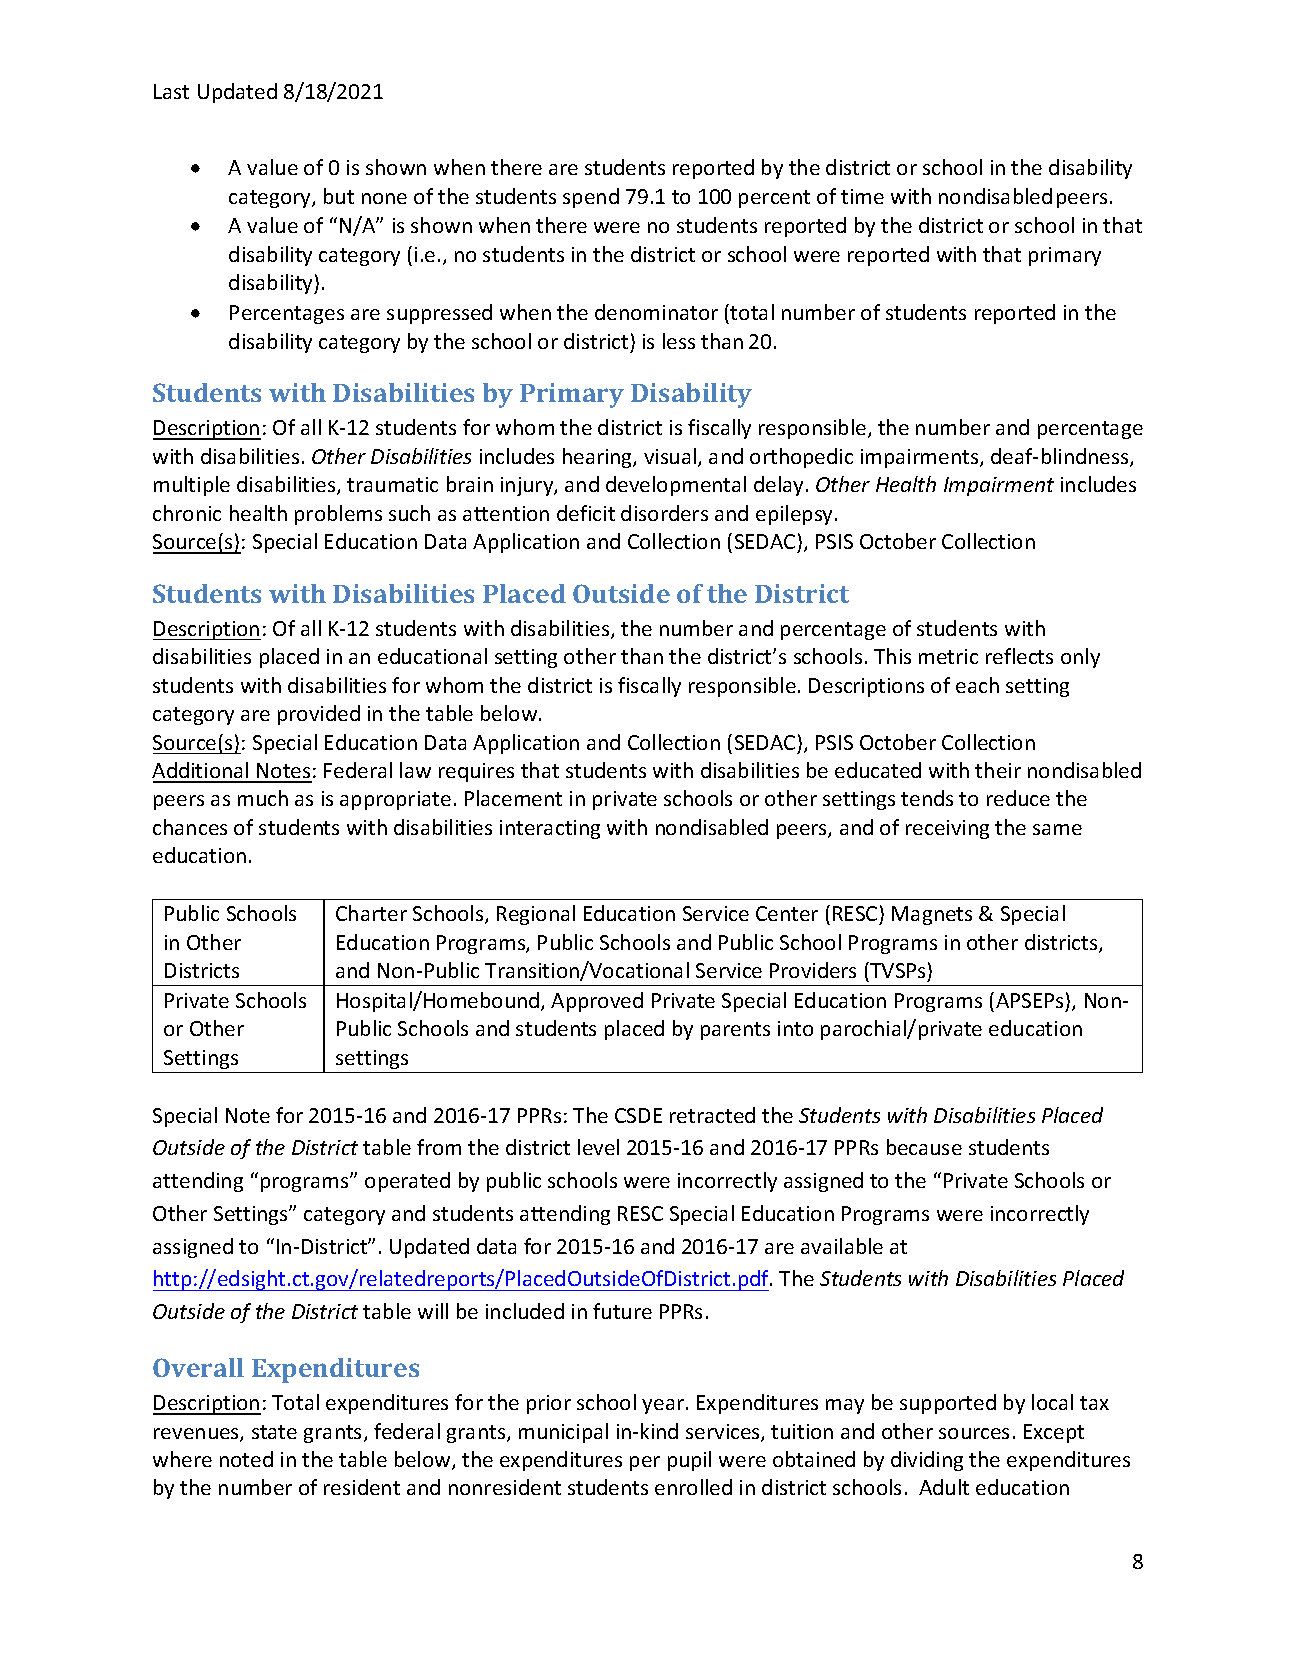 This screenshot has height=1679, width=1297. I want to click on Approved, so click(597, 1002).
